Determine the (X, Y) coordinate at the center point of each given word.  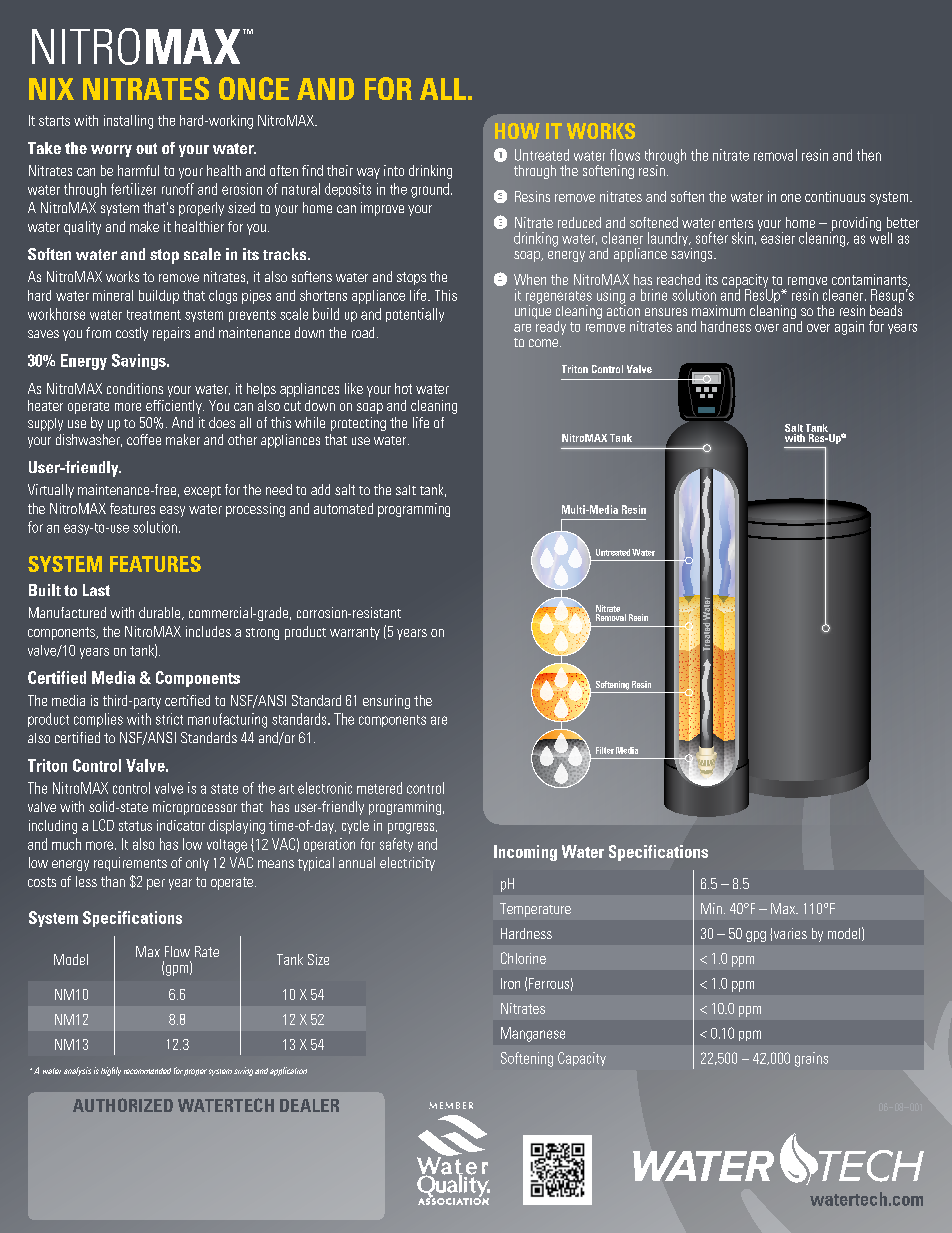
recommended (147, 1071)
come (543, 343)
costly (132, 334)
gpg (756, 936)
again (849, 328)
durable (161, 613)
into (394, 170)
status (135, 826)
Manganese (533, 1034)
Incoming (525, 853)
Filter (605, 750)
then (869, 155)
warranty (355, 633)
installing (128, 122)
